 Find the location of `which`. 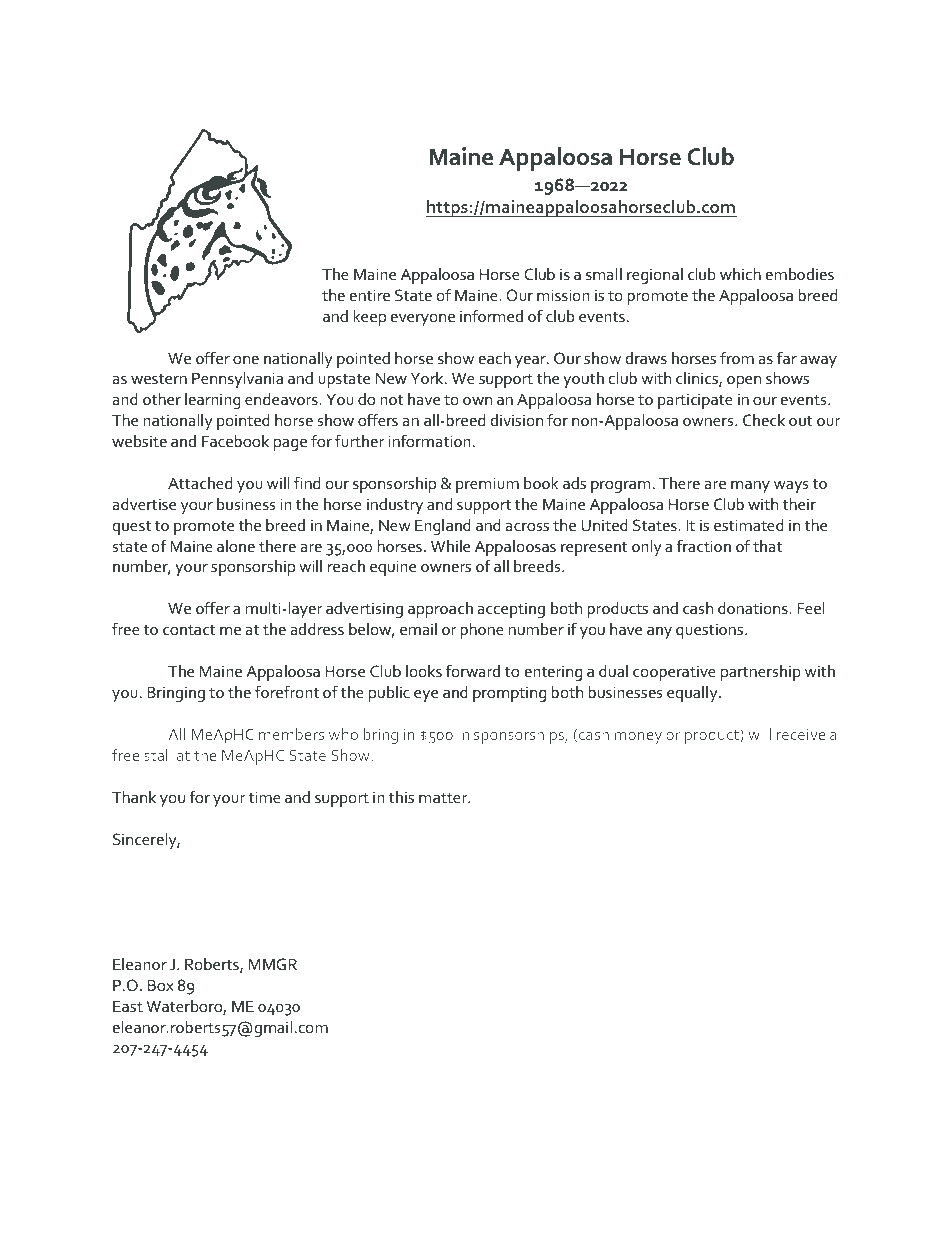

which is located at coordinates (740, 274).
